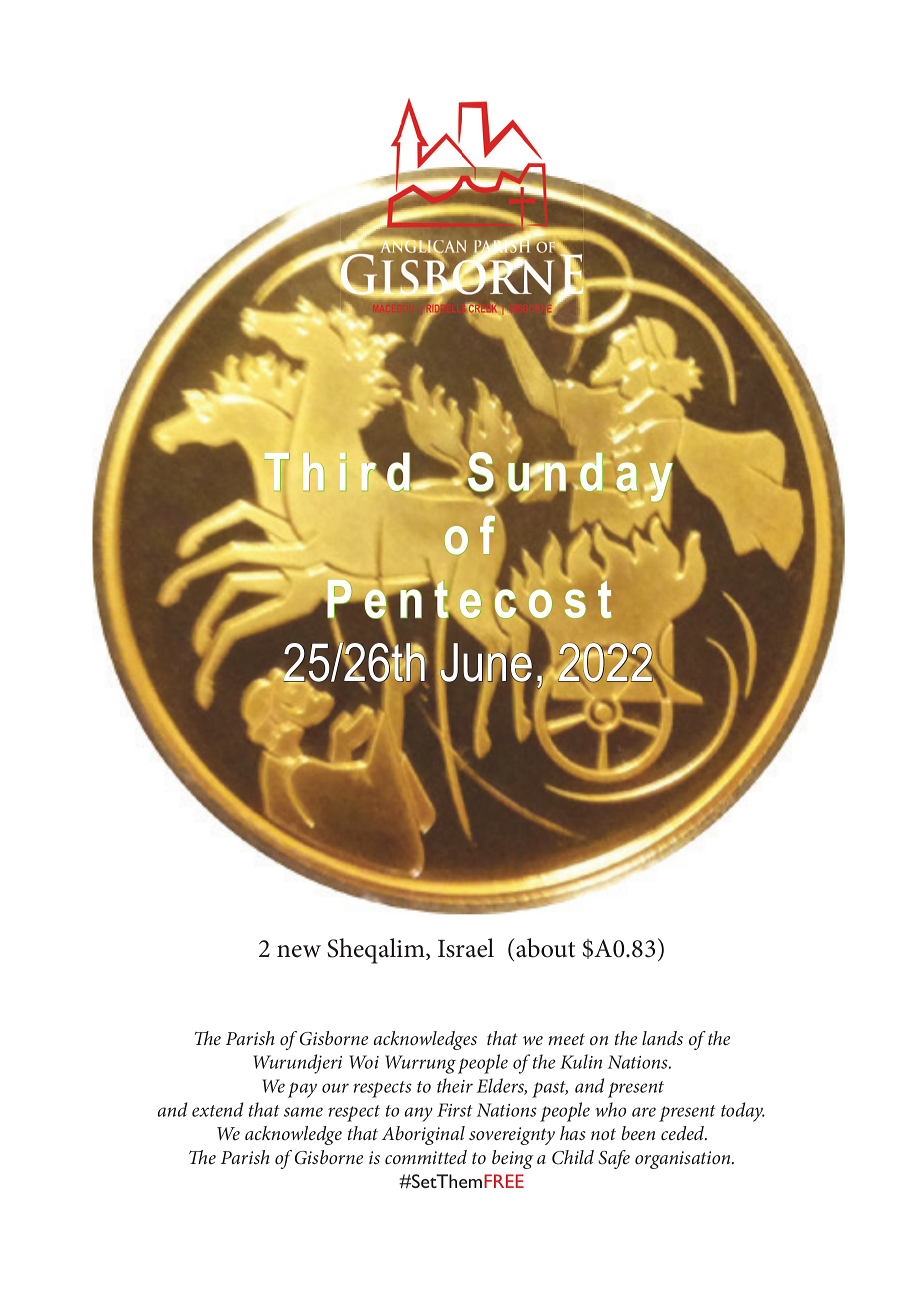 Image resolution: width=924 pixels, height=1311 pixels. What do you see at coordinates (302, 1090) in the screenshot?
I see `pay` at bounding box center [302, 1090].
